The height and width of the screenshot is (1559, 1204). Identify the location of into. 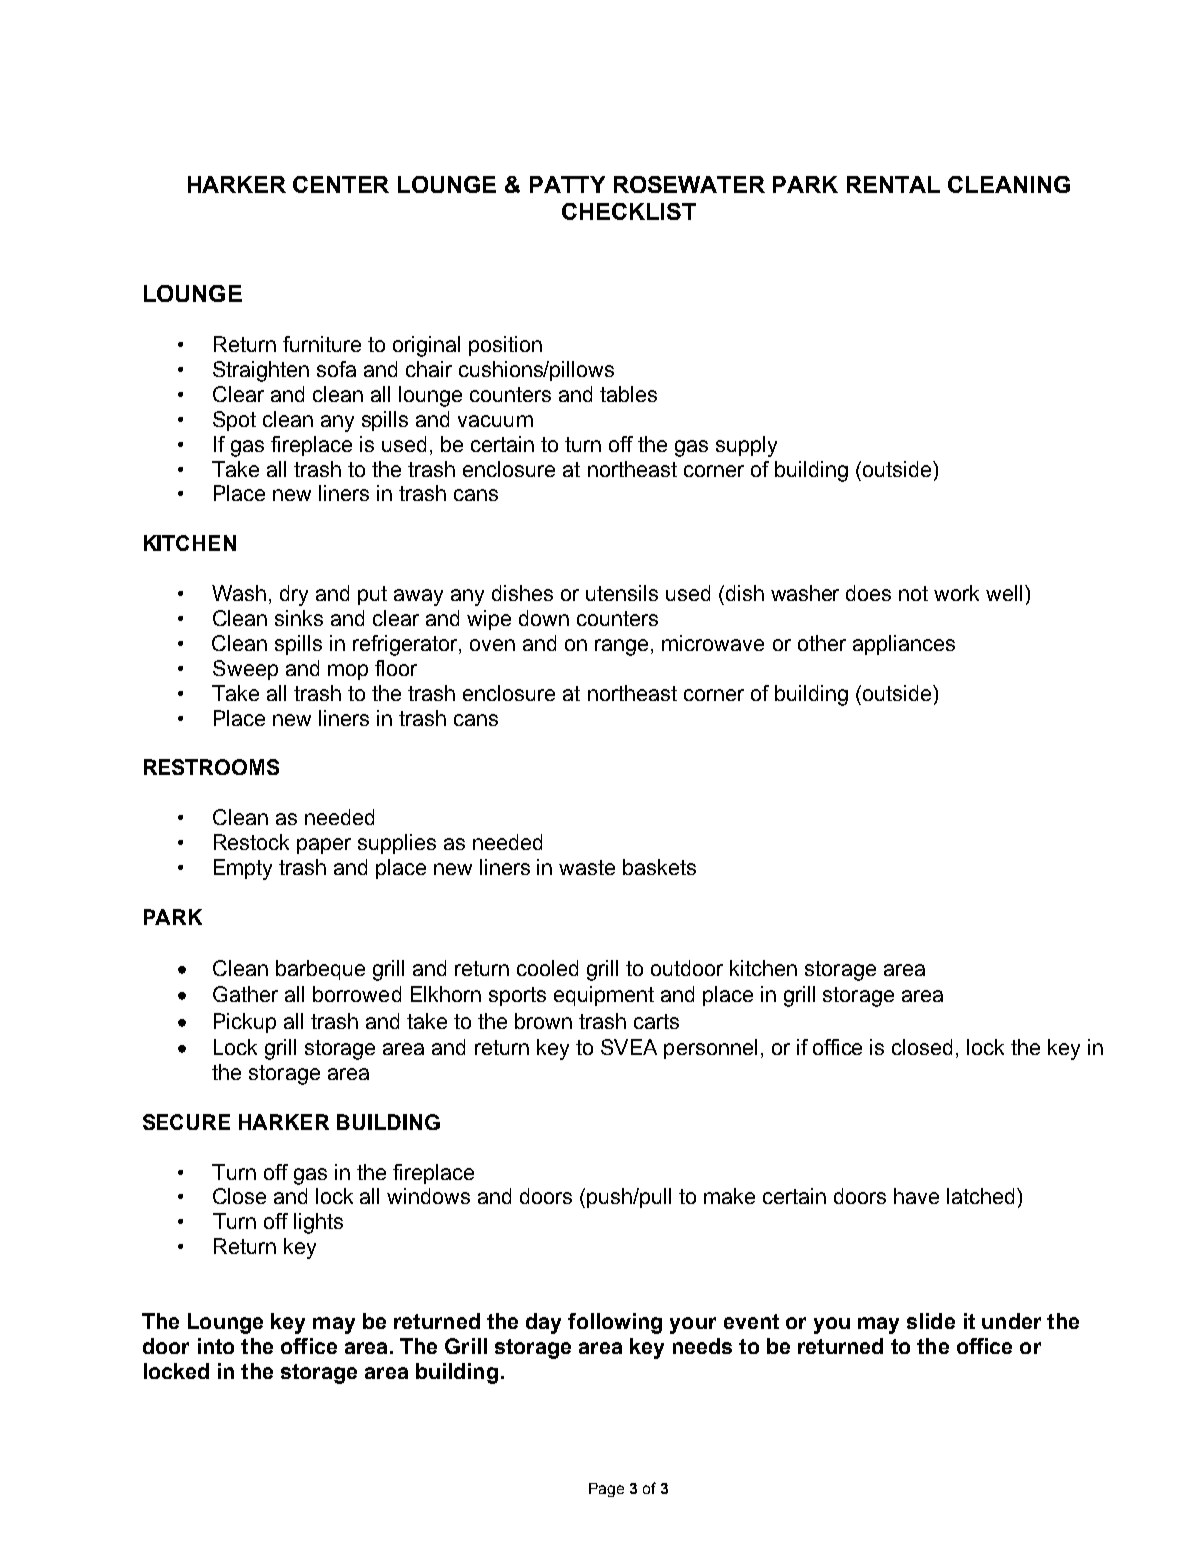
(216, 1346).
